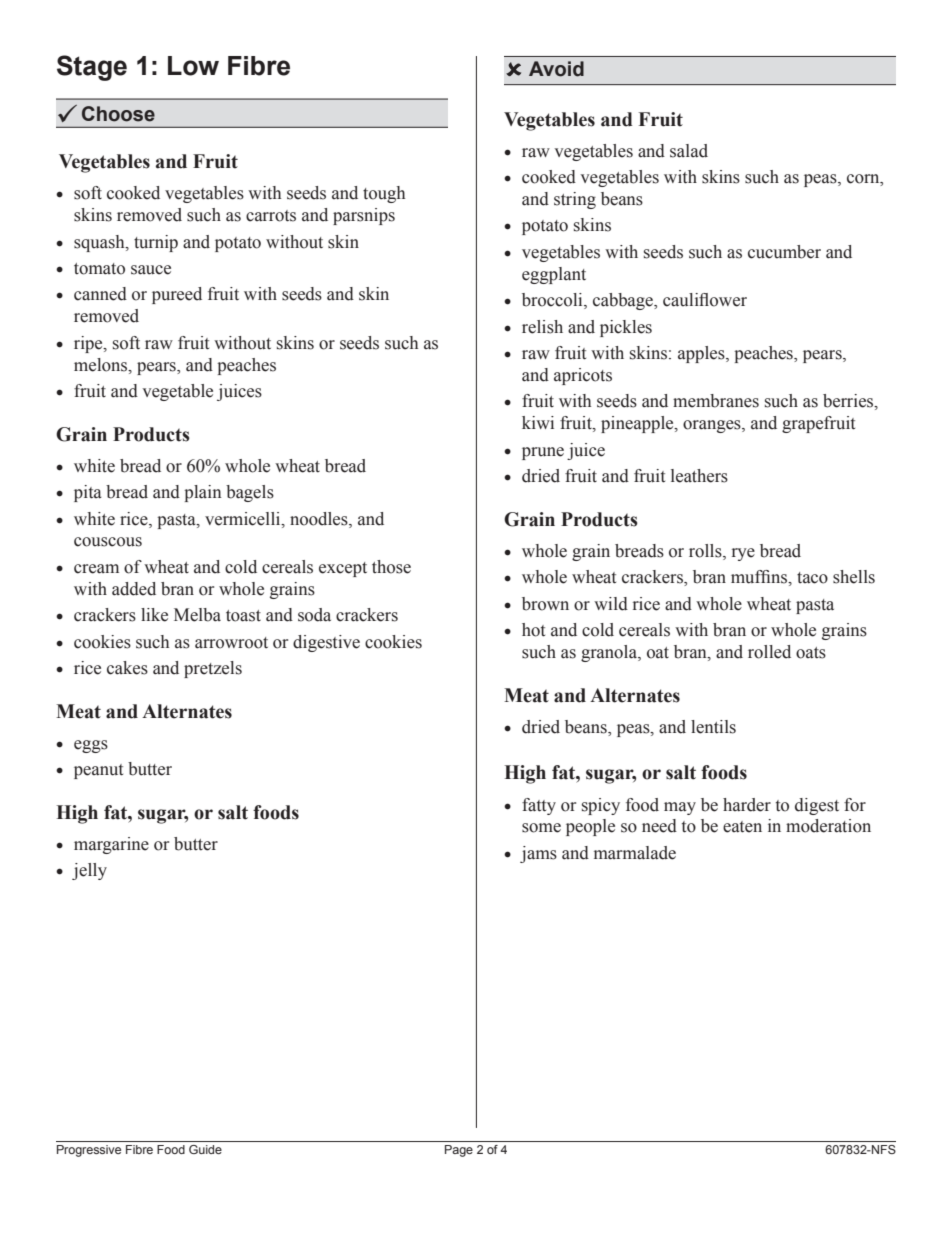 The height and width of the screenshot is (1233, 952). What do you see at coordinates (539, 806) in the screenshot?
I see `fatty` at bounding box center [539, 806].
